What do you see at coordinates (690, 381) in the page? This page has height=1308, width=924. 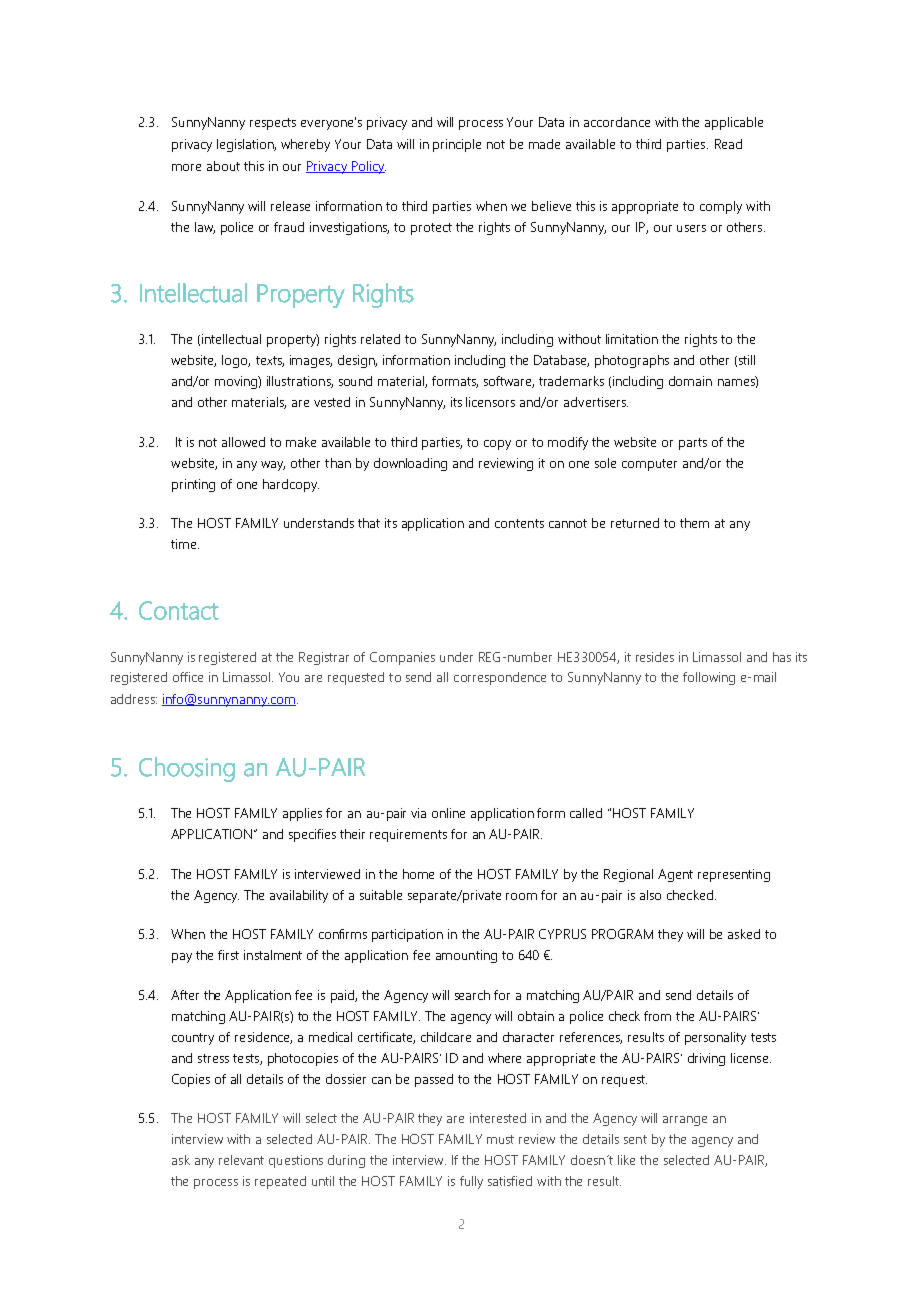 I see `domain` at bounding box center [690, 381].
